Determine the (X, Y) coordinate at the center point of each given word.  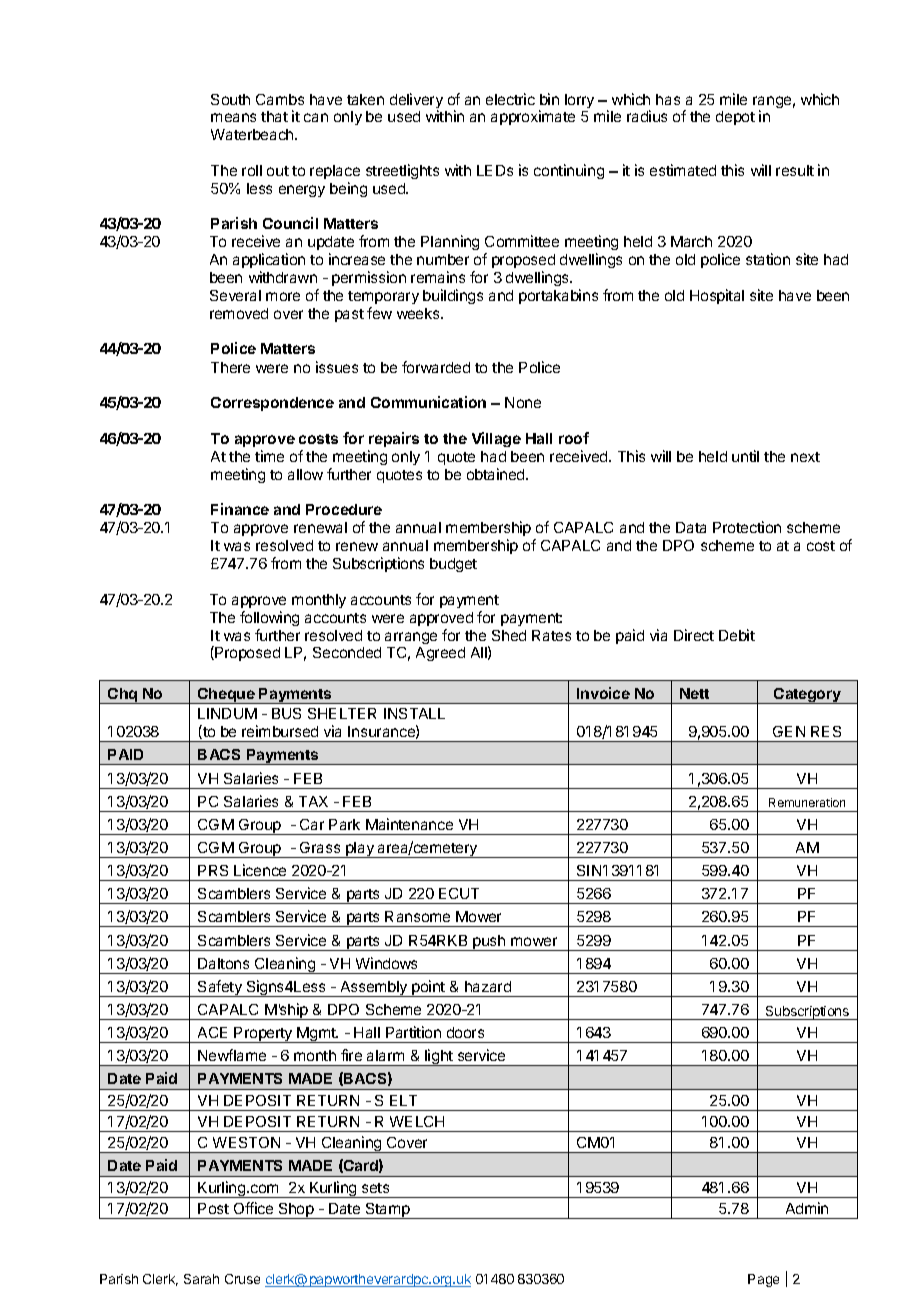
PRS (213, 870)
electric (510, 99)
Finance (240, 509)
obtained (497, 474)
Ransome (417, 916)
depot (735, 118)
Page (763, 1280)
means (233, 117)
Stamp (387, 1211)
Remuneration (807, 802)
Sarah (201, 1279)
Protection (747, 527)
